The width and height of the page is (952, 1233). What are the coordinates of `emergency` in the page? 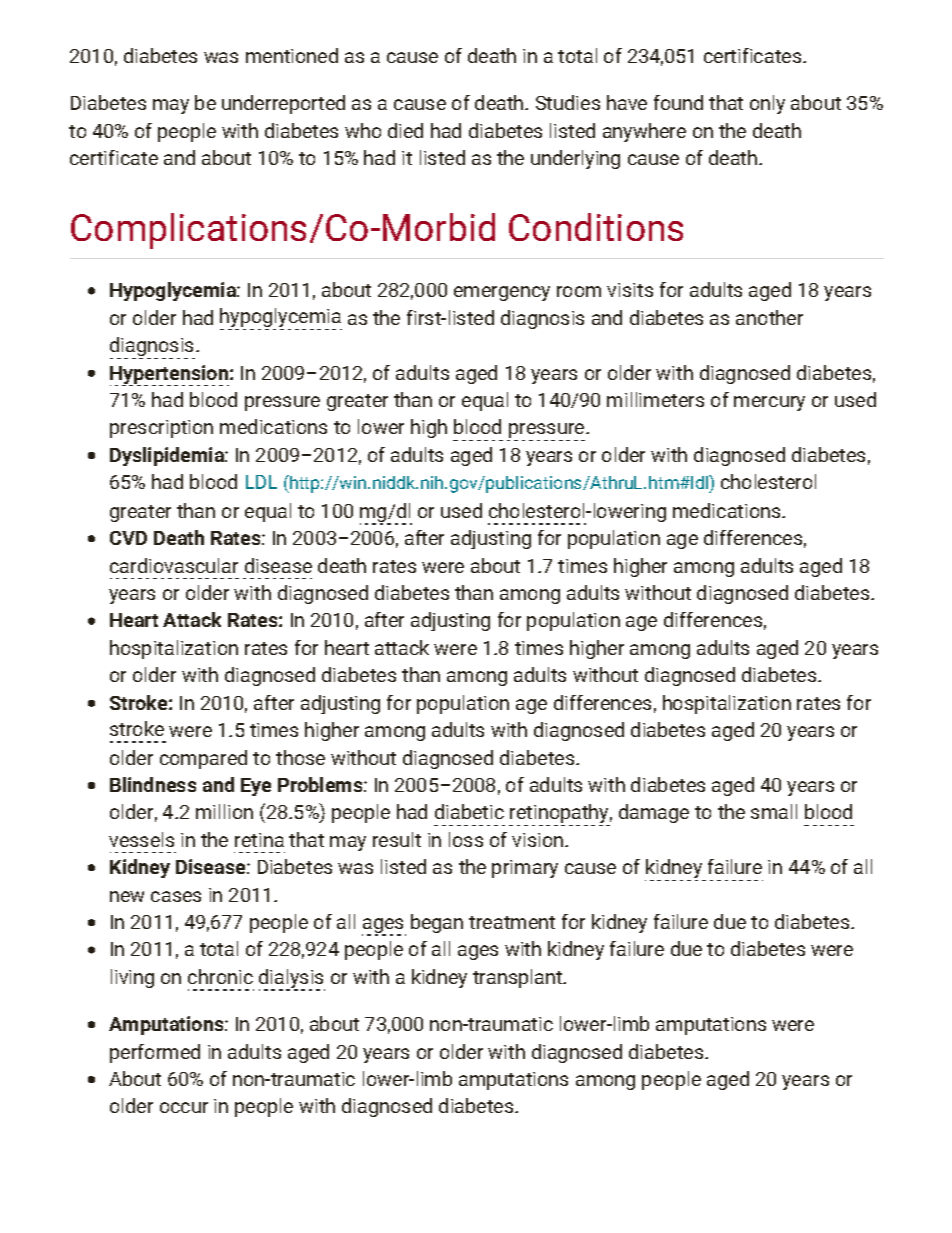 It's located at (502, 293).
